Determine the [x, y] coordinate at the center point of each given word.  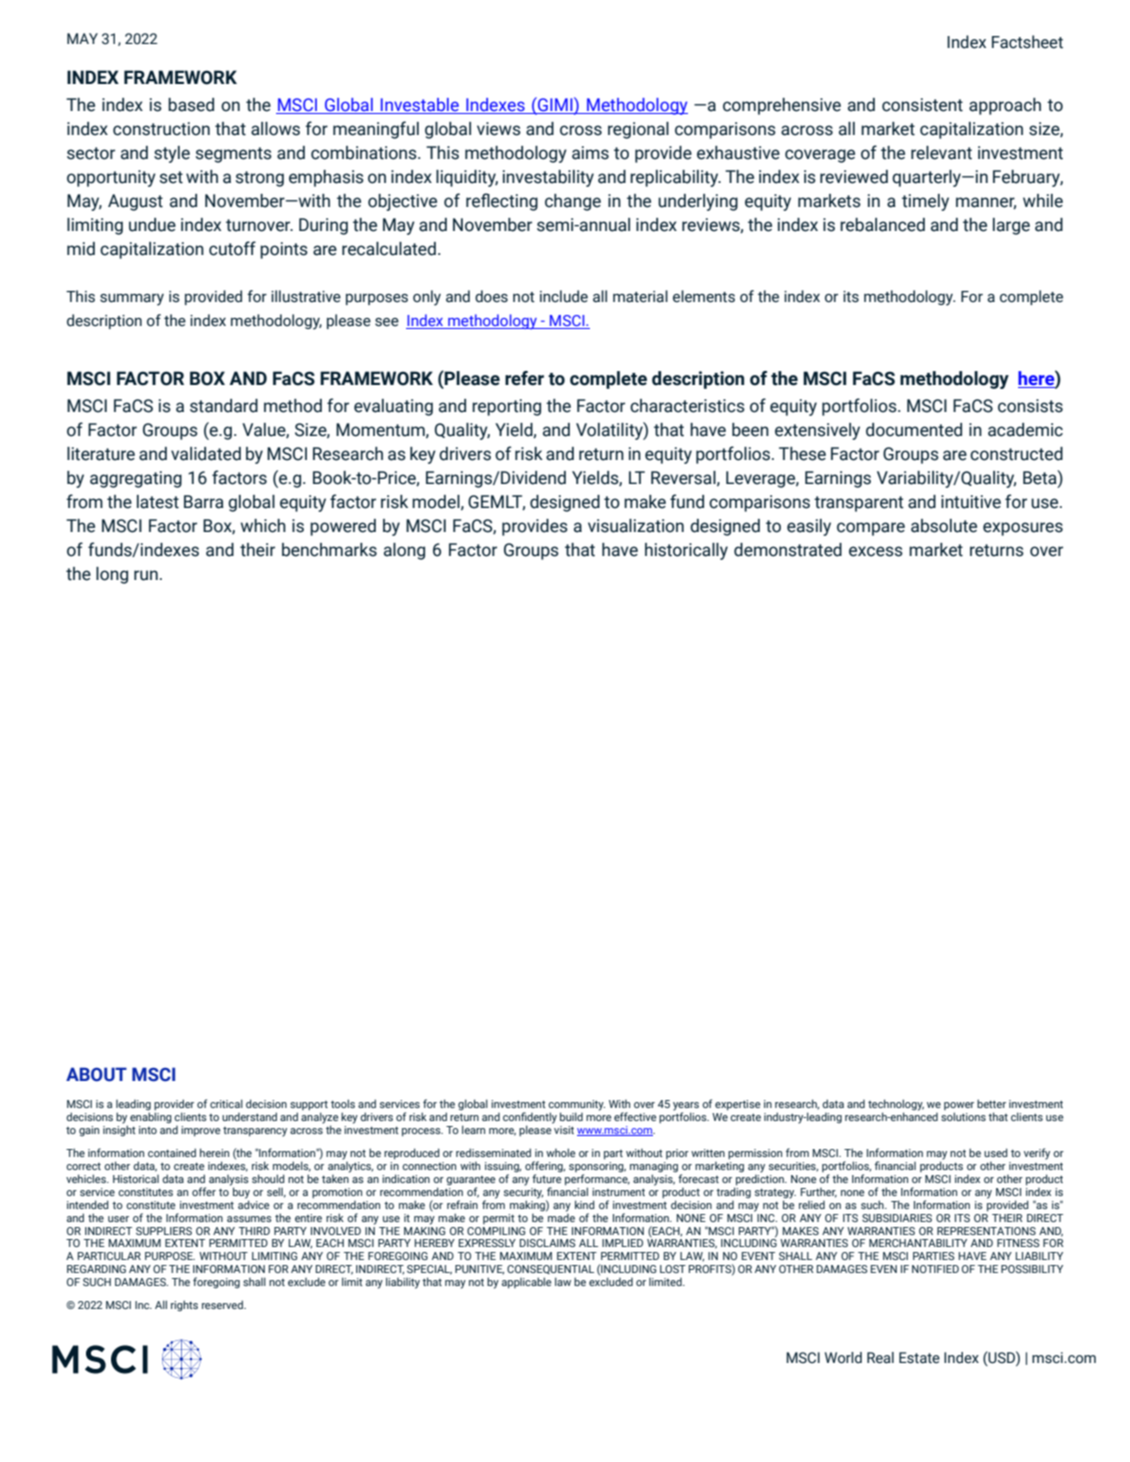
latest [158, 502]
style [172, 154]
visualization [636, 526]
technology [896, 1106]
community [576, 1106]
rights [184, 1306]
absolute [944, 526]
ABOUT [96, 1074]
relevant [941, 153]
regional [638, 130]
